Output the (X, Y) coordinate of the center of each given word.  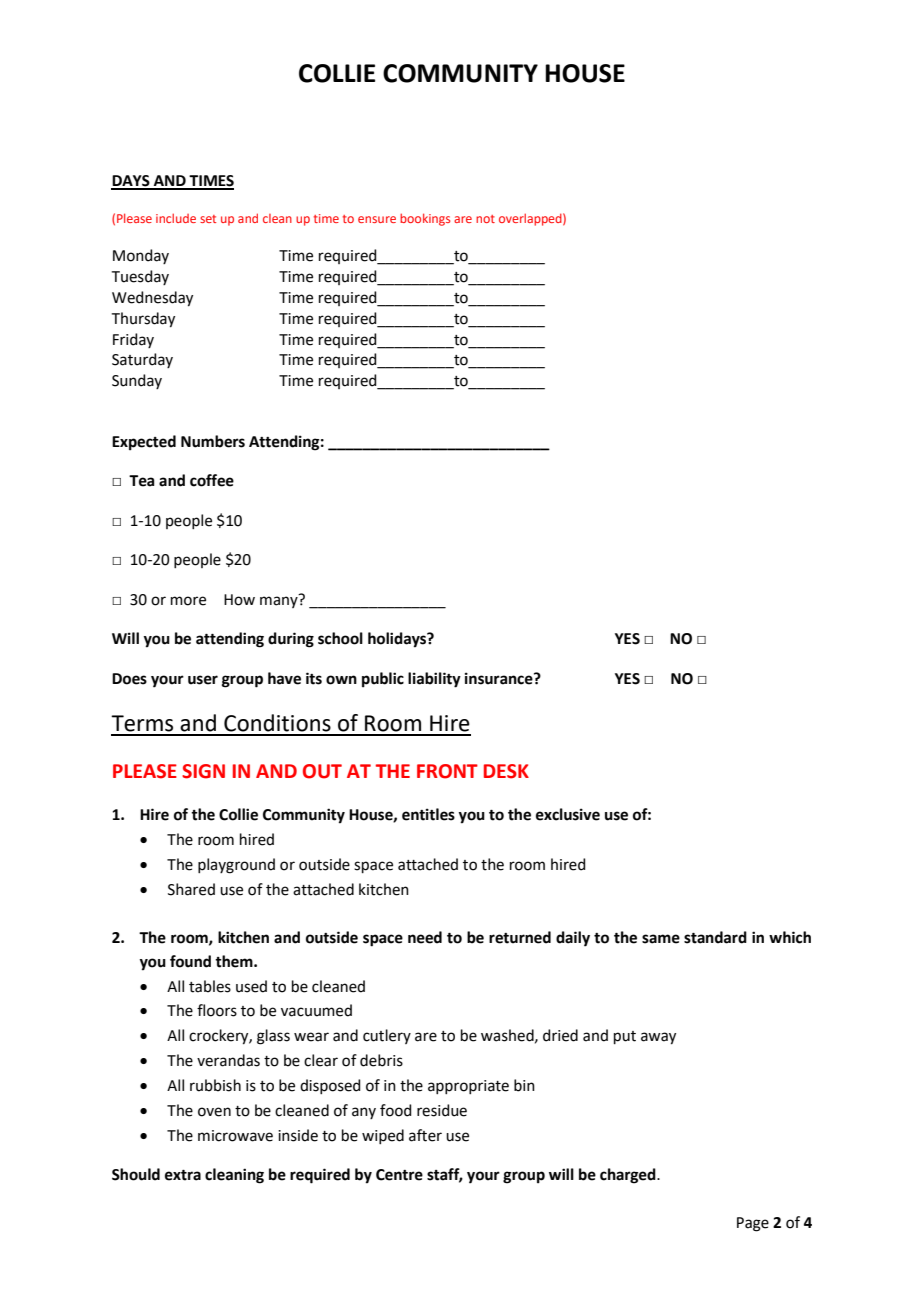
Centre (399, 1175)
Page (753, 1224)
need (425, 937)
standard (715, 937)
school (340, 638)
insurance (500, 678)
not (485, 219)
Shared (191, 889)
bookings (425, 219)
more (188, 601)
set (208, 219)
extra (183, 1175)
